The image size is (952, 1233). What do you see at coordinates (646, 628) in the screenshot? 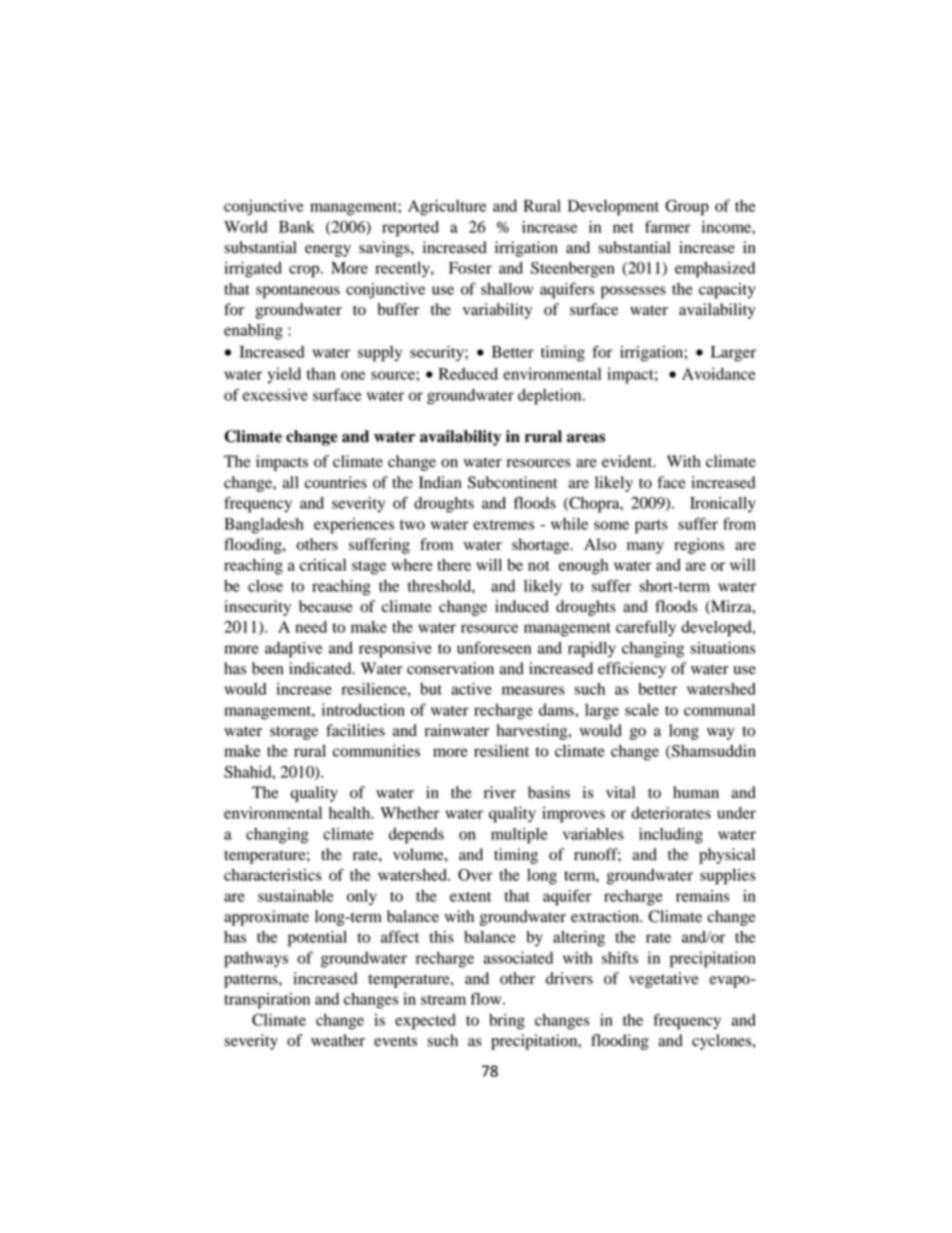
I see `carefully` at bounding box center [646, 628].
